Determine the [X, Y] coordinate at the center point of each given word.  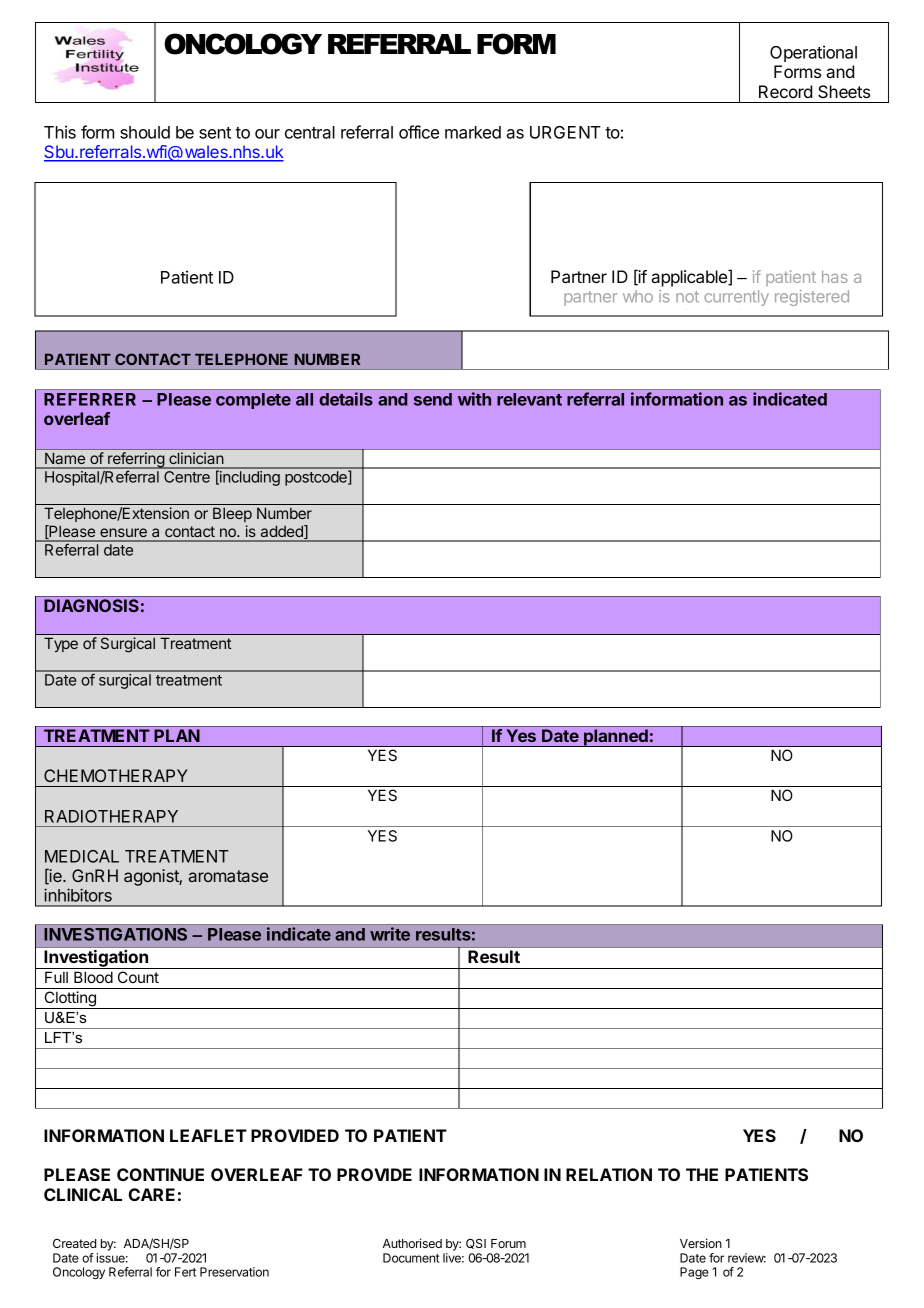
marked [473, 132]
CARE [152, 1194]
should [145, 132]
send [433, 399]
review [747, 1258]
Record [785, 91]
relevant [529, 399]
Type [61, 644]
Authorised [412, 1243]
